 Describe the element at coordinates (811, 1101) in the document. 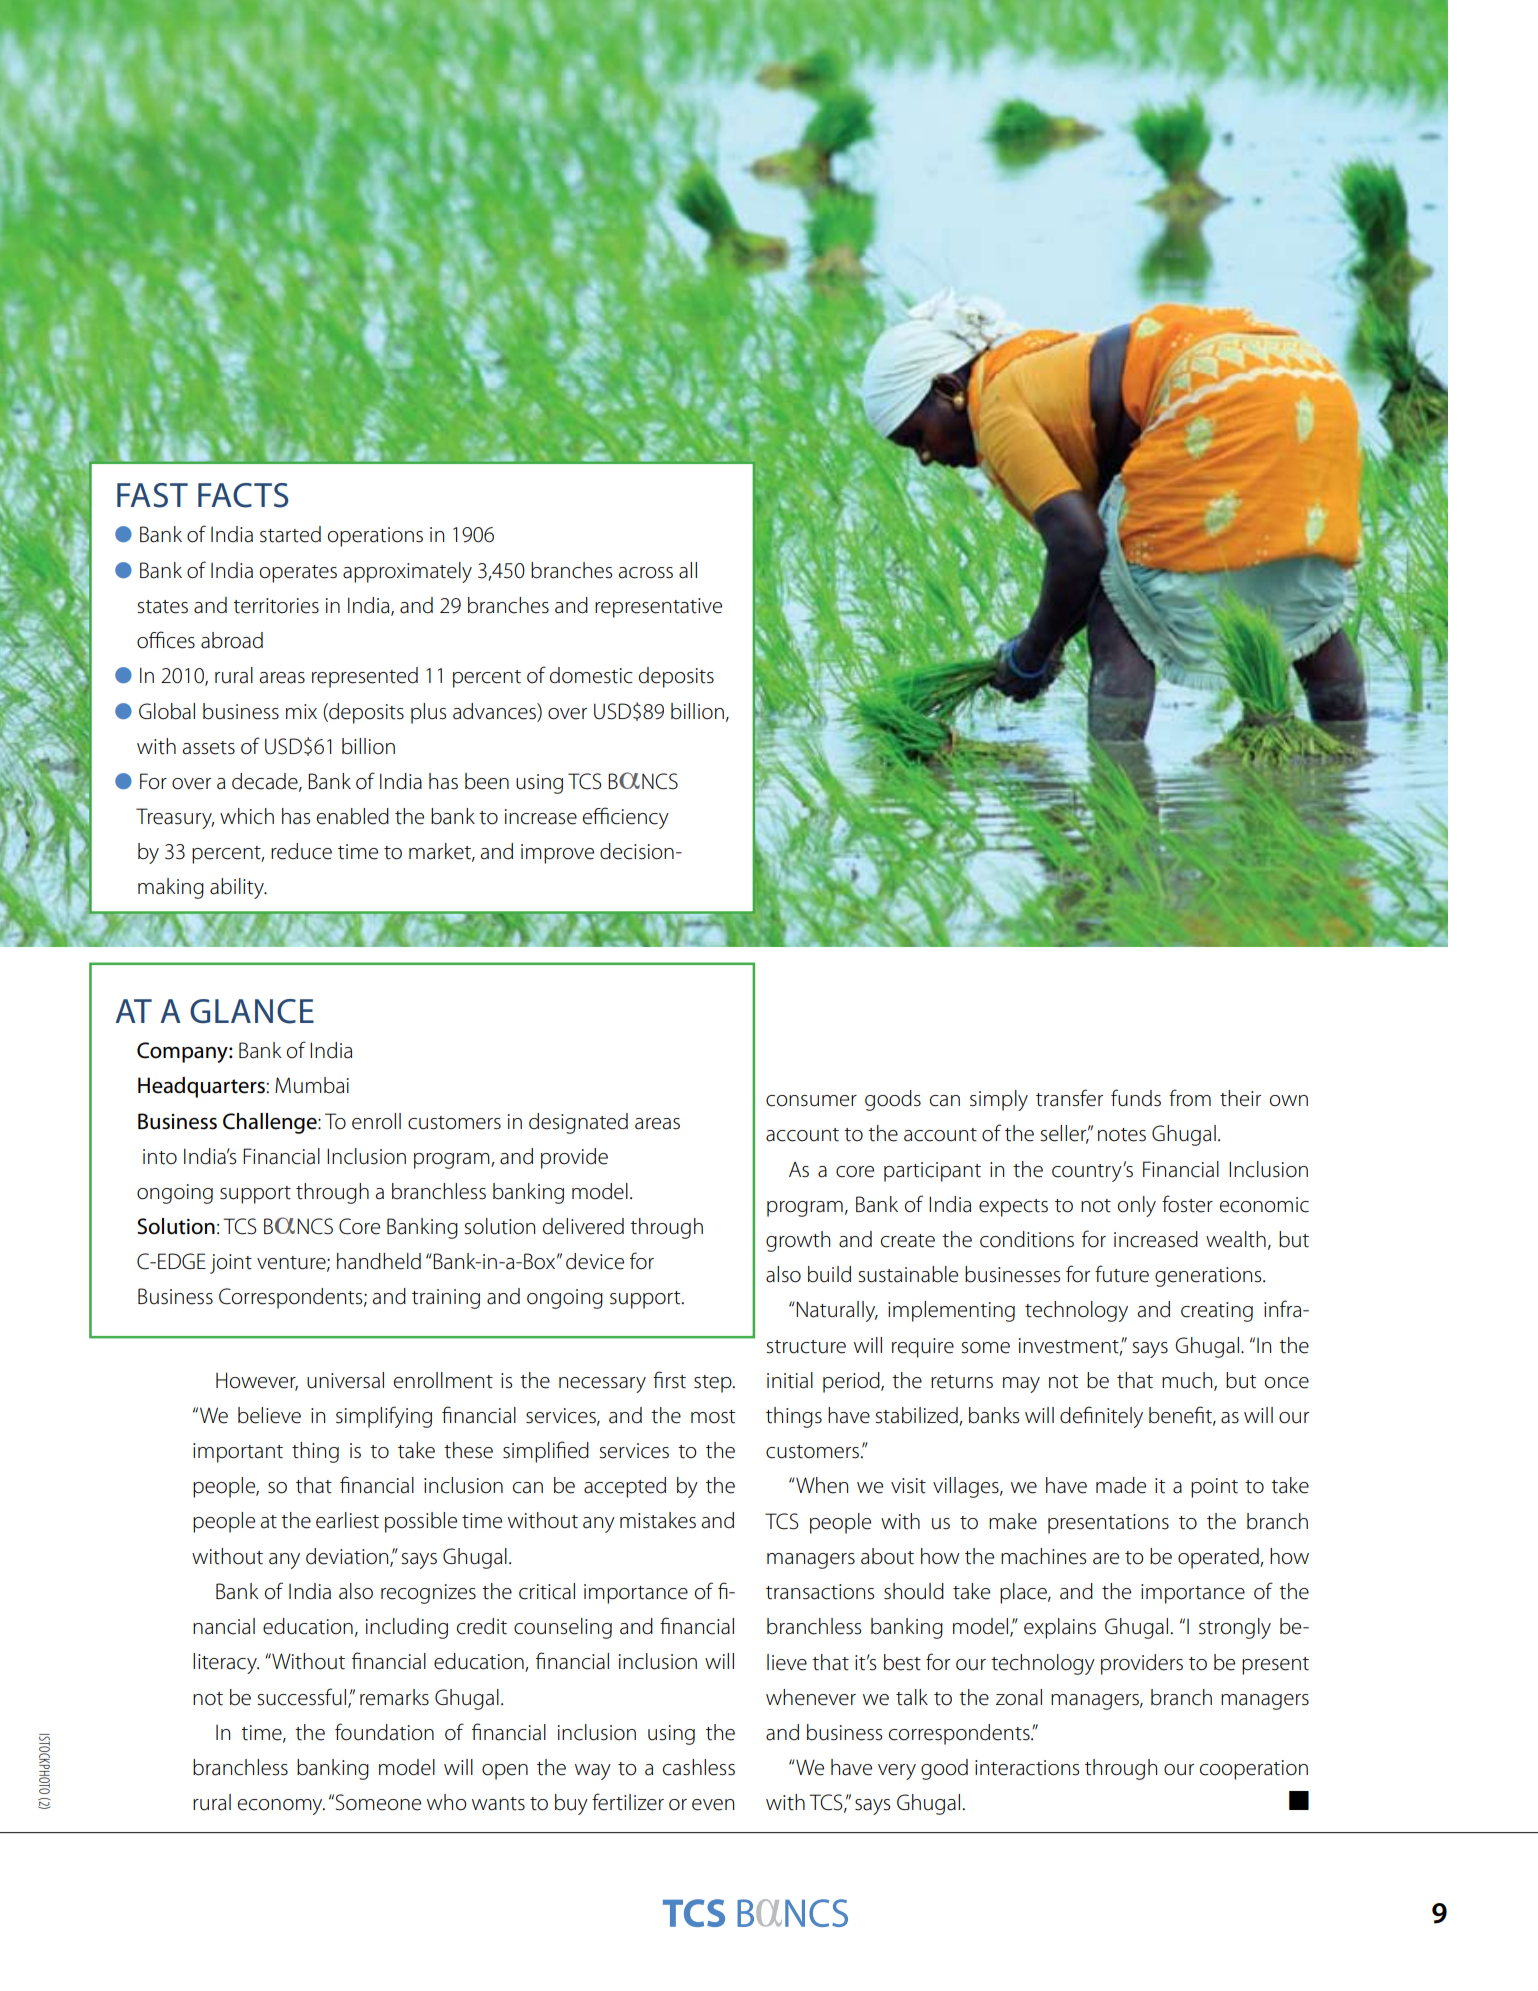

I see `consumer` at that location.
